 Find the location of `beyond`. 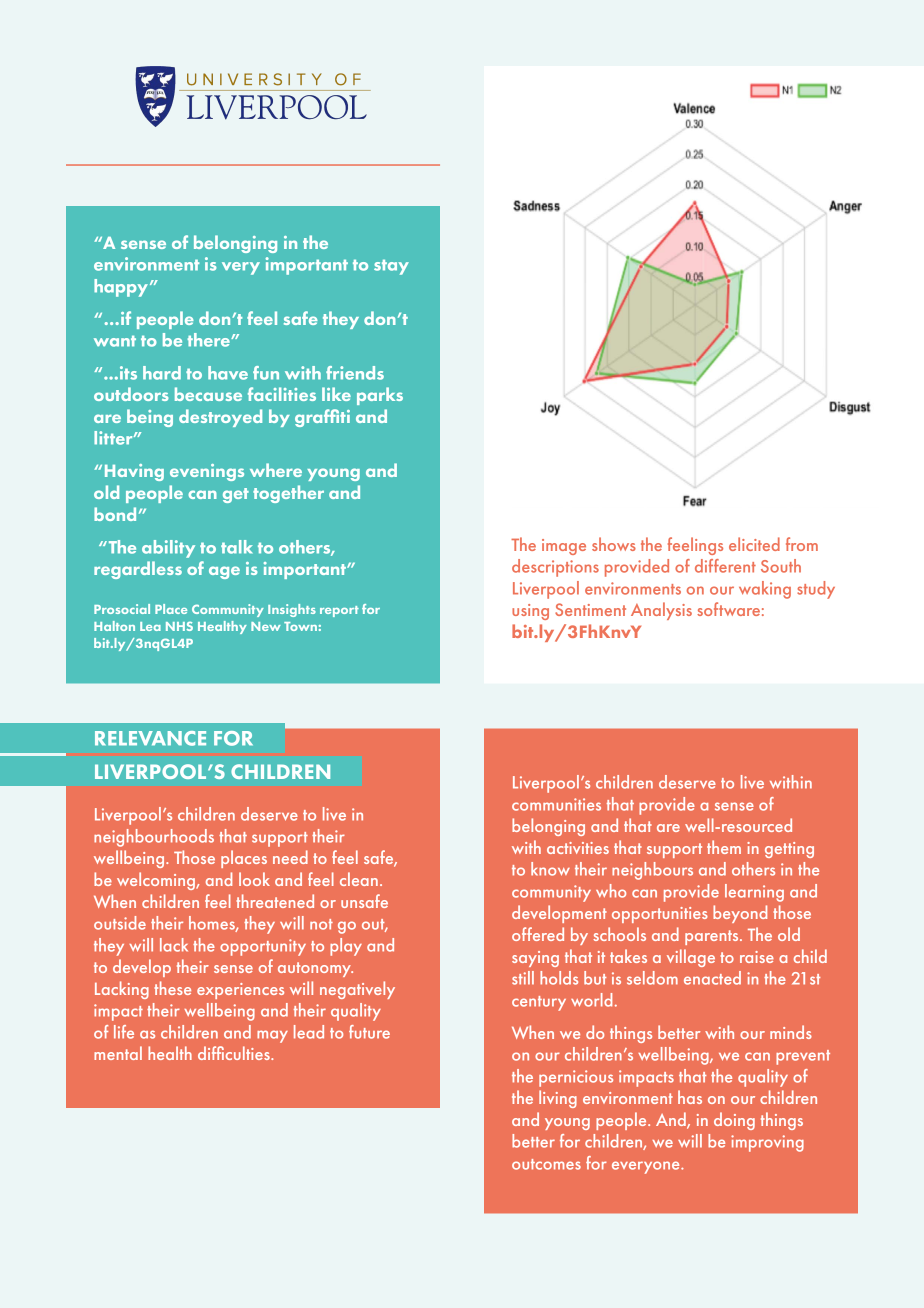

beyond is located at coordinates (740, 914).
